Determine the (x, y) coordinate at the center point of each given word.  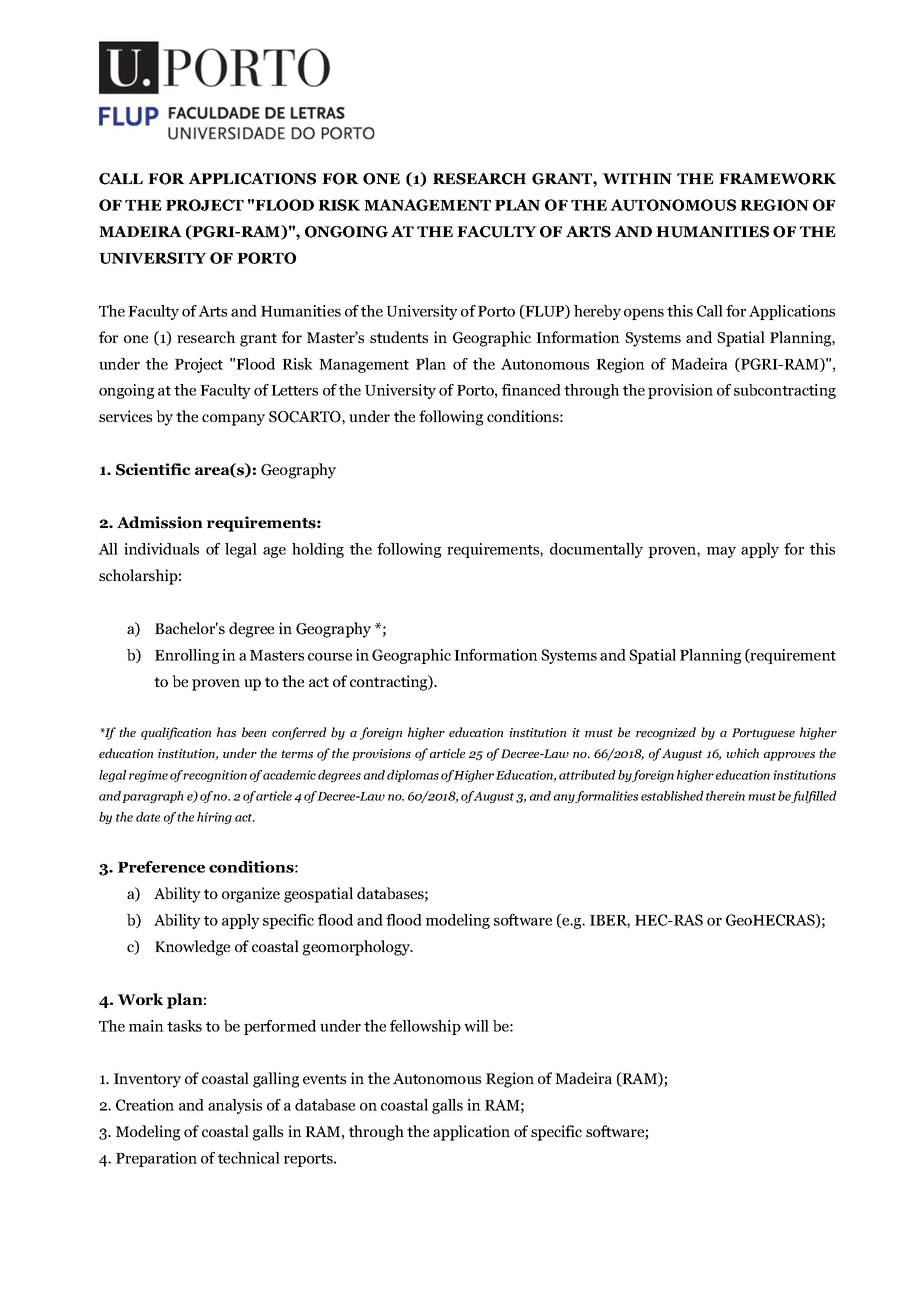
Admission (160, 522)
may (721, 552)
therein (725, 796)
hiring (214, 818)
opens (644, 314)
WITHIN (637, 178)
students (399, 337)
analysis (235, 1106)
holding (318, 550)
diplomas (413, 776)
